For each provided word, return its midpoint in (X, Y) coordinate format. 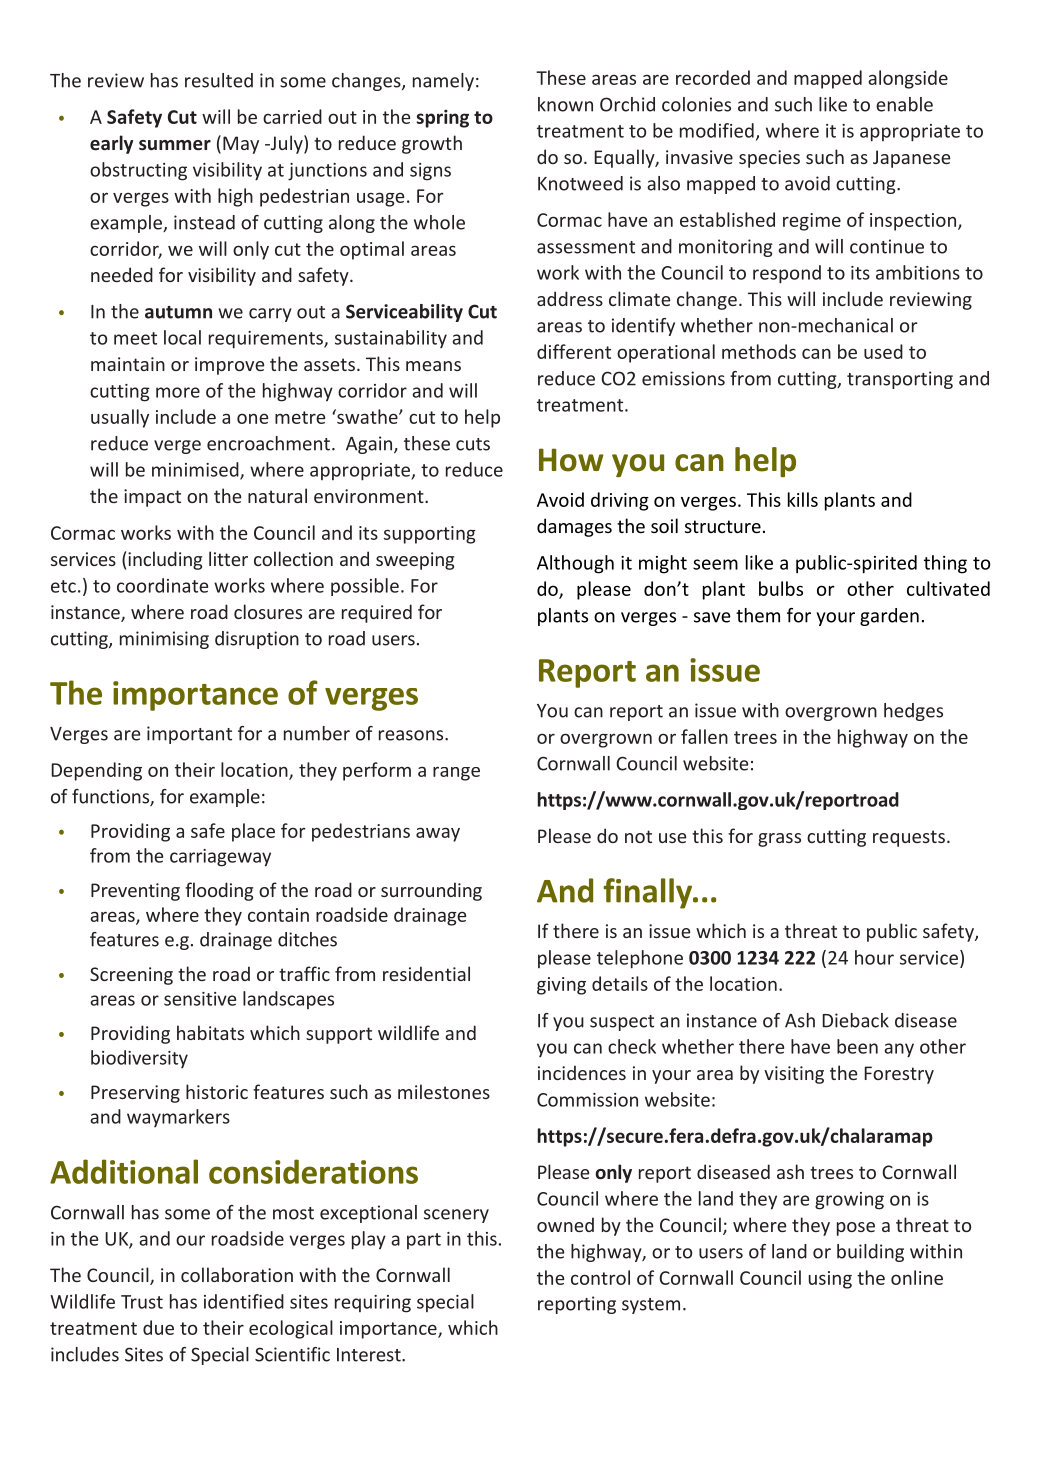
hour (874, 957)
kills (803, 499)
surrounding (431, 891)
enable (904, 104)
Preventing (135, 892)
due (158, 1327)
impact (152, 498)
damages (574, 527)
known (565, 104)
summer (175, 145)
